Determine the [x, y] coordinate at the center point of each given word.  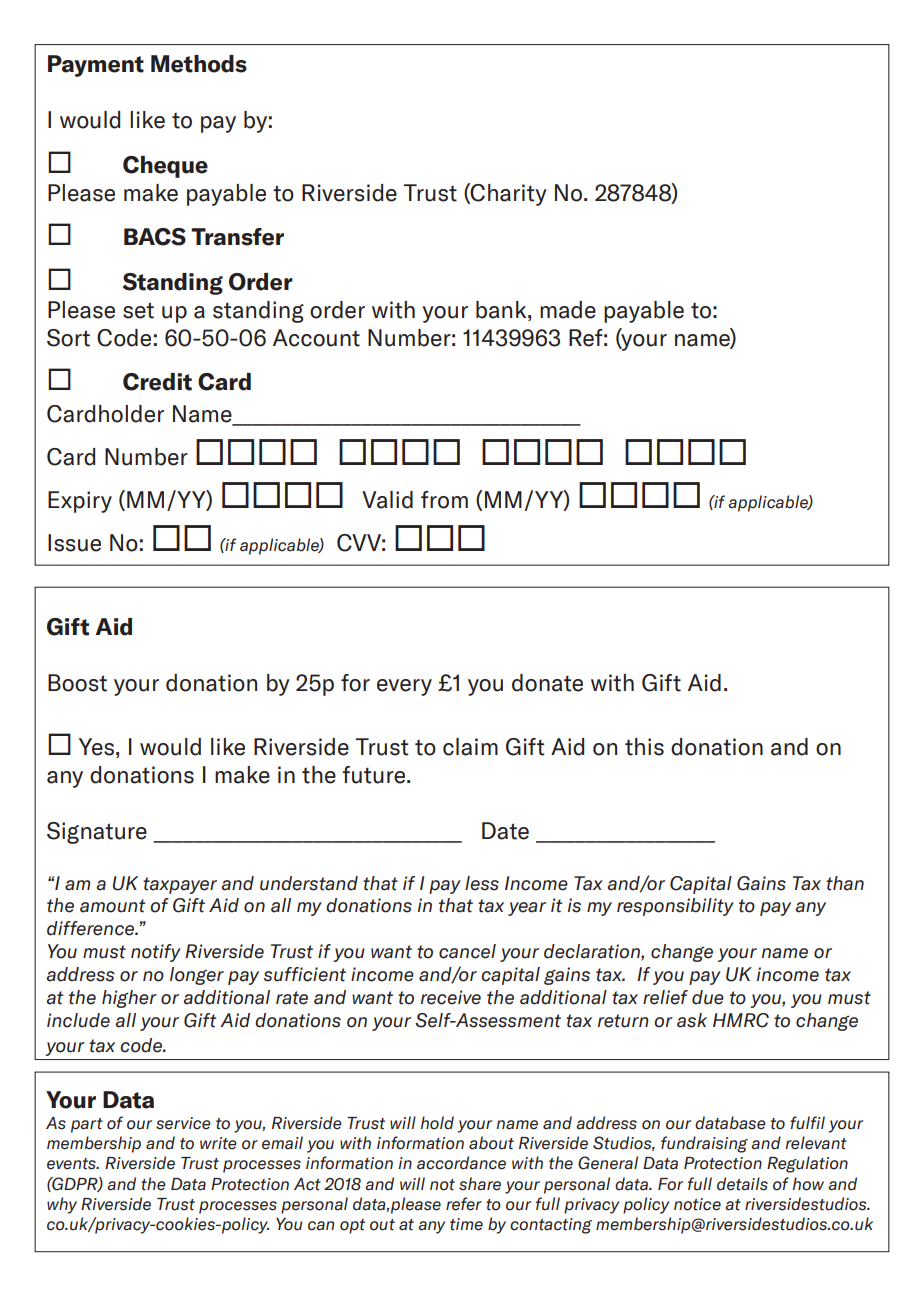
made [568, 310]
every [404, 687]
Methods [199, 64]
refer [464, 1204]
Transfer [237, 237]
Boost [77, 683]
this [644, 747]
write [218, 1143]
